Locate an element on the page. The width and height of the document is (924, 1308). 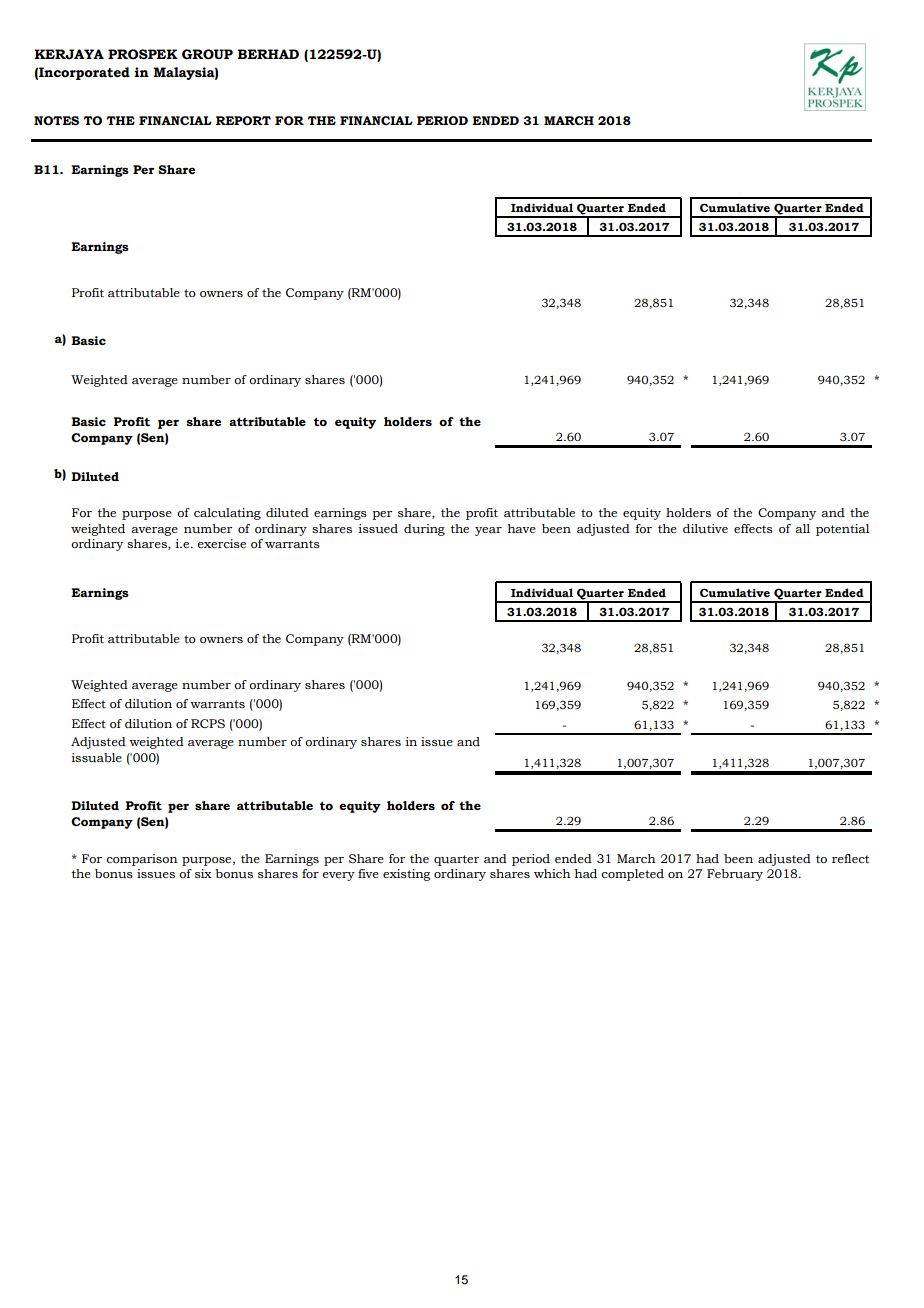
BERHAD is located at coordinates (268, 54).
